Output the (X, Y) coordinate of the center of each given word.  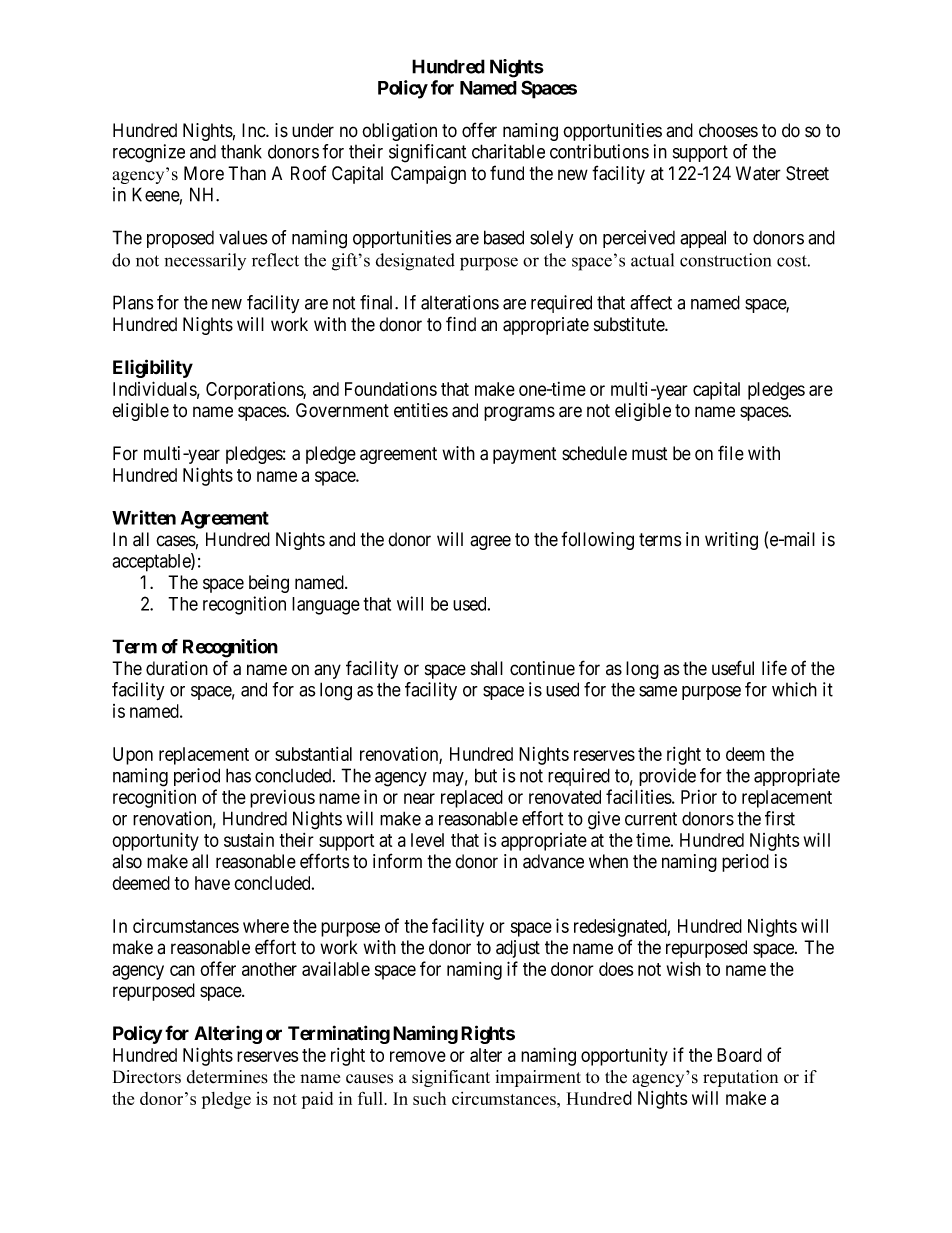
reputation (740, 1078)
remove (418, 1056)
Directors (147, 1077)
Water (758, 173)
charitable (508, 151)
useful (733, 668)
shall (487, 668)
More (204, 173)
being (269, 584)
